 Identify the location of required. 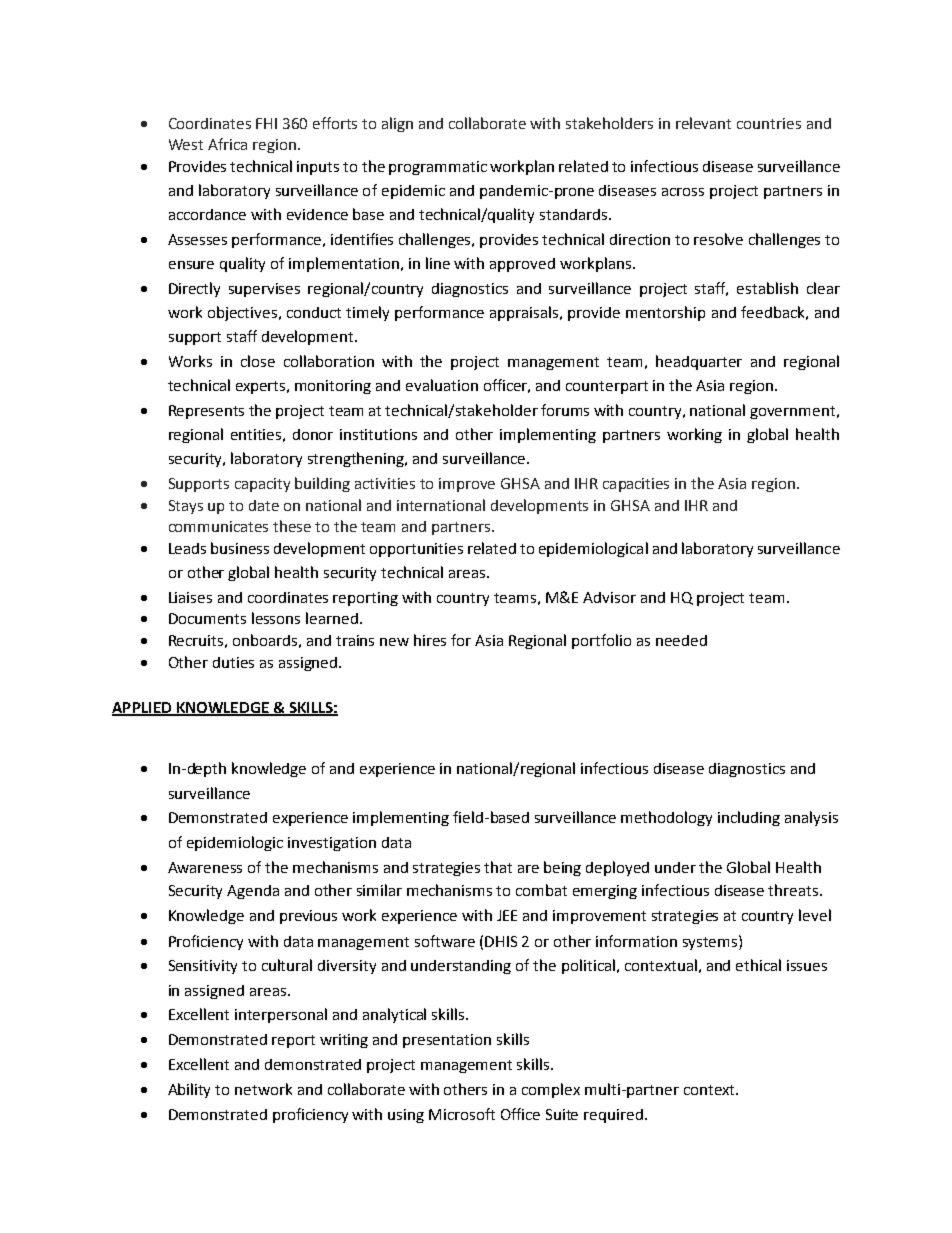
(613, 1116).
